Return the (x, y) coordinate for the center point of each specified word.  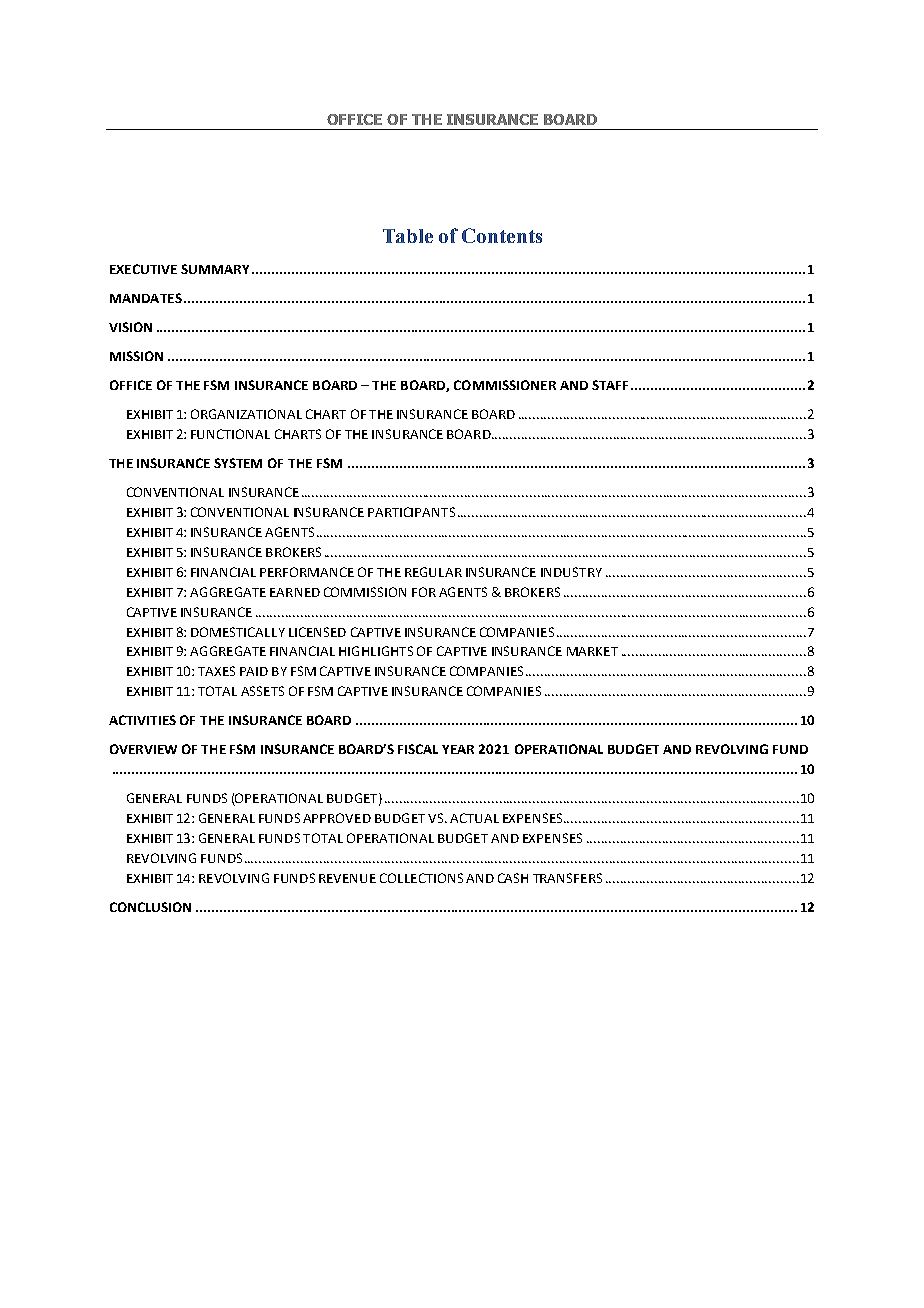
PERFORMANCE (307, 572)
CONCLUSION (150, 907)
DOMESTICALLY (238, 632)
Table (408, 236)
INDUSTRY (571, 572)
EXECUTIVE (143, 269)
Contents (502, 235)
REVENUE (347, 878)
